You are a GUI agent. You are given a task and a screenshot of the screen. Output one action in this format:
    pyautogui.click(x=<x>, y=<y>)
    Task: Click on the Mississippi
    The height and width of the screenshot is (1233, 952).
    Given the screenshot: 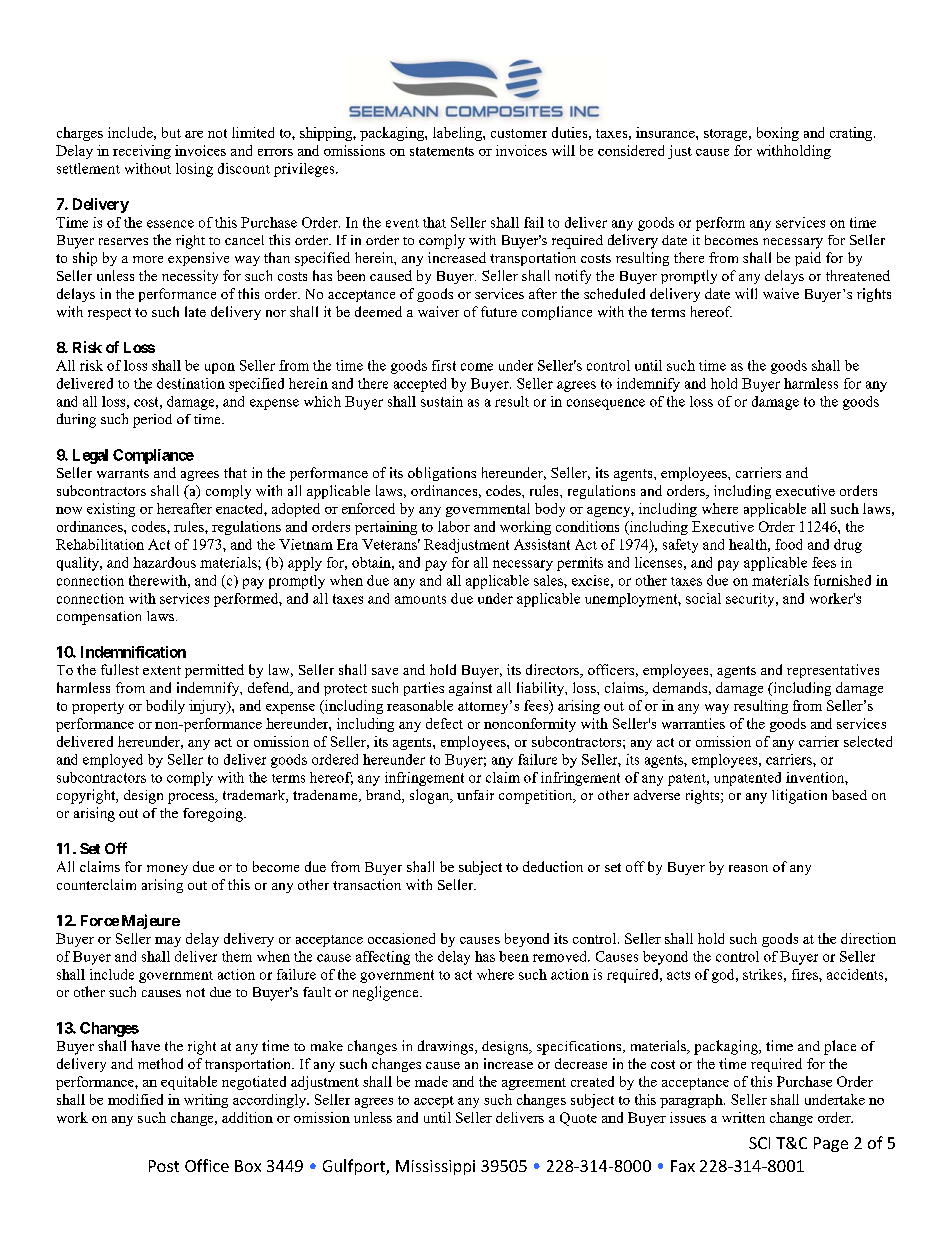 What is the action you would take?
    pyautogui.click(x=435, y=1167)
